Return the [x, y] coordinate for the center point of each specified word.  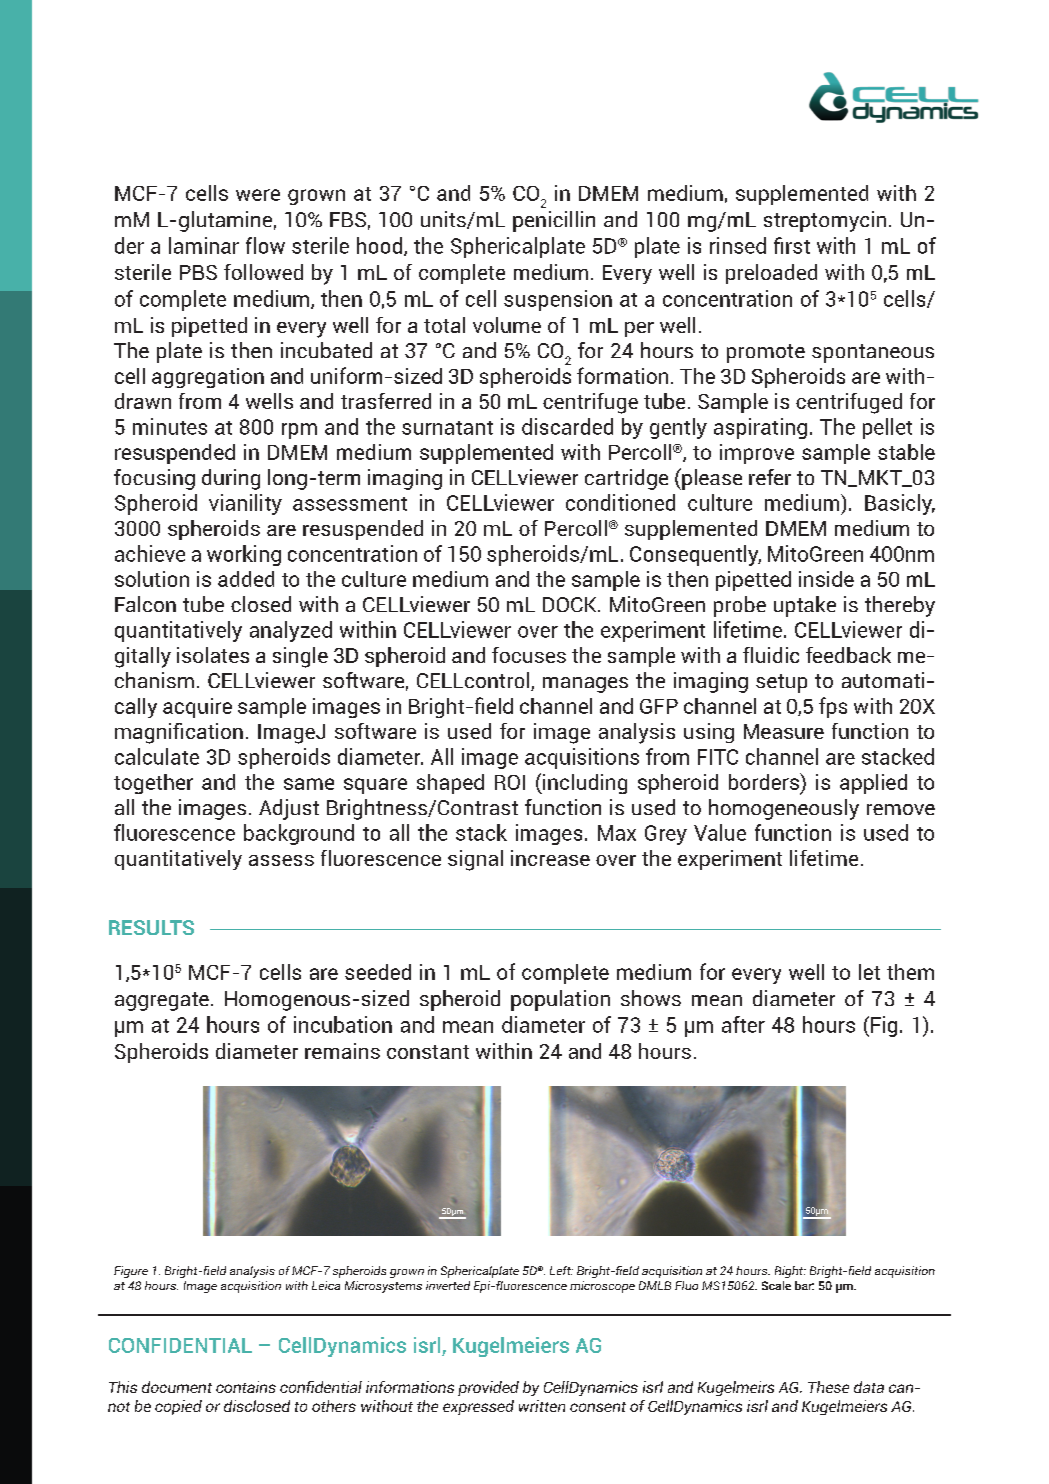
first [792, 245]
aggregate [162, 1001]
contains [246, 1387]
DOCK [571, 604]
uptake [805, 606]
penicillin [554, 221]
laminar [204, 245]
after [743, 1024]
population [560, 1000]
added [246, 579]
